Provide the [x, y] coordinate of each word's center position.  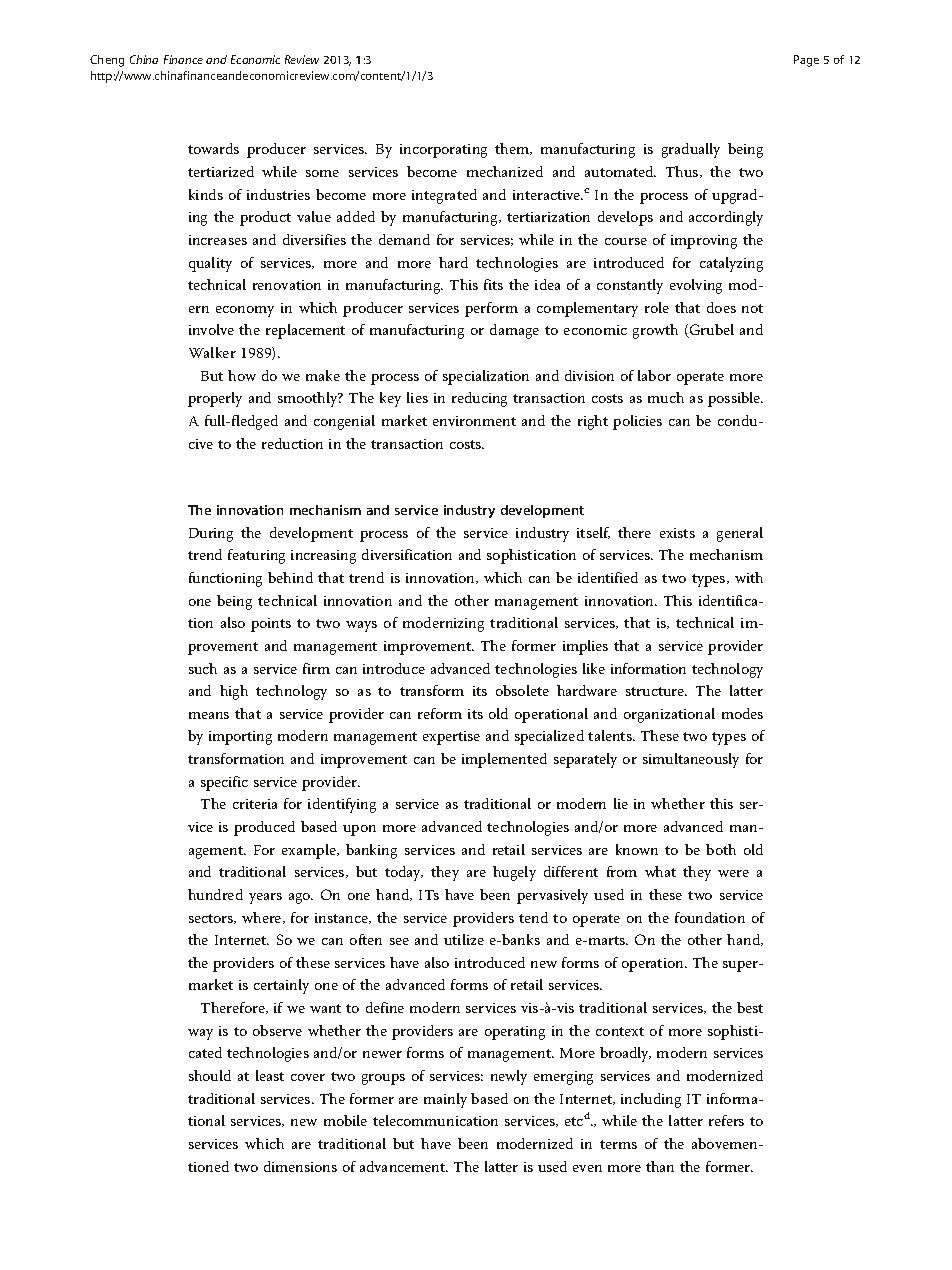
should [210, 1075]
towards [213, 148]
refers [726, 1120]
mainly [445, 1100]
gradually [691, 150]
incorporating [443, 151]
